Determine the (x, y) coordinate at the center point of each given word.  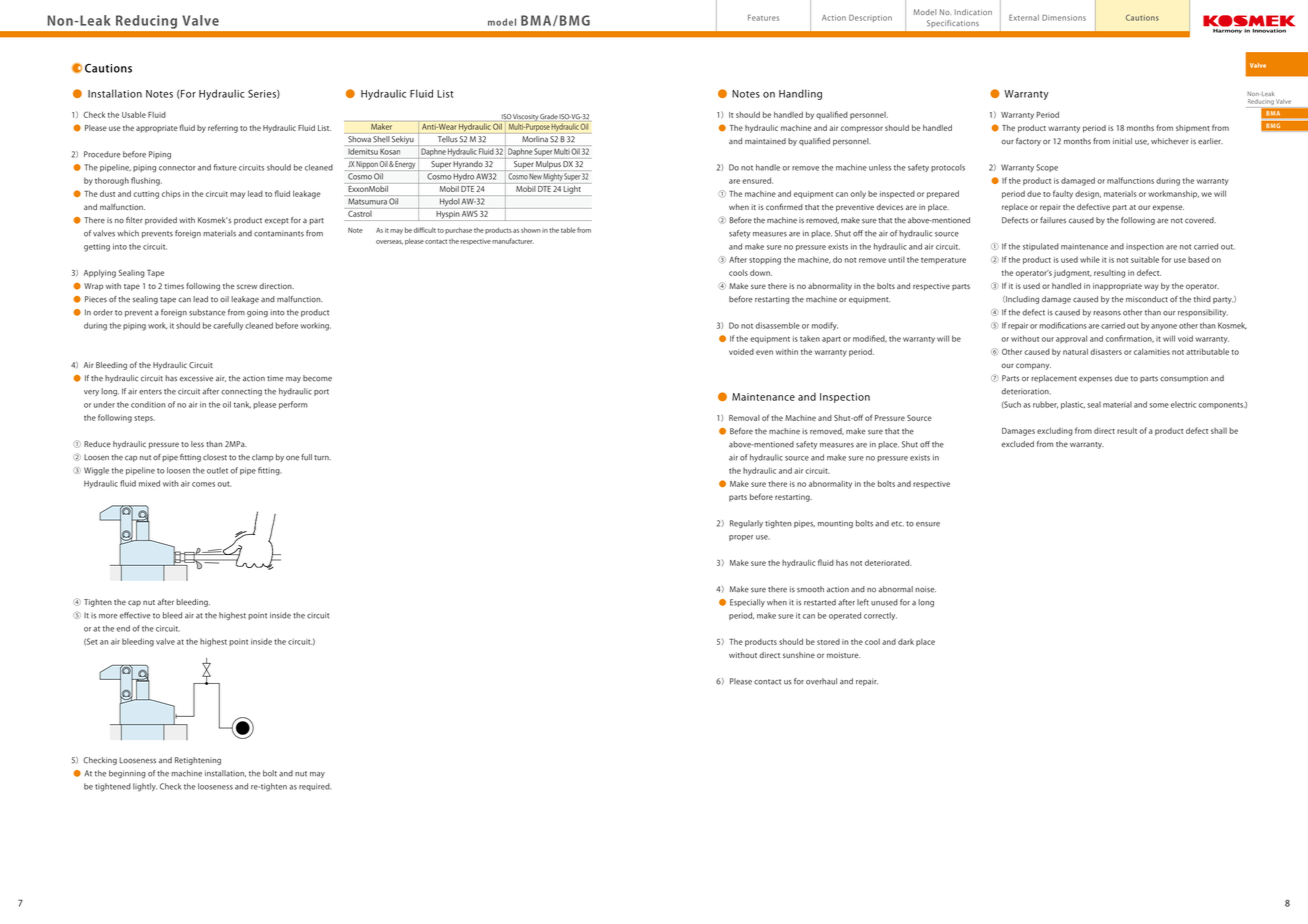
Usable (134, 114)
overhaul (821, 681)
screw (247, 286)
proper (741, 538)
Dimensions (1064, 17)
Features (763, 17)
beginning (127, 774)
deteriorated (888, 562)
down (761, 272)
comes (203, 484)
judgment (1072, 273)
